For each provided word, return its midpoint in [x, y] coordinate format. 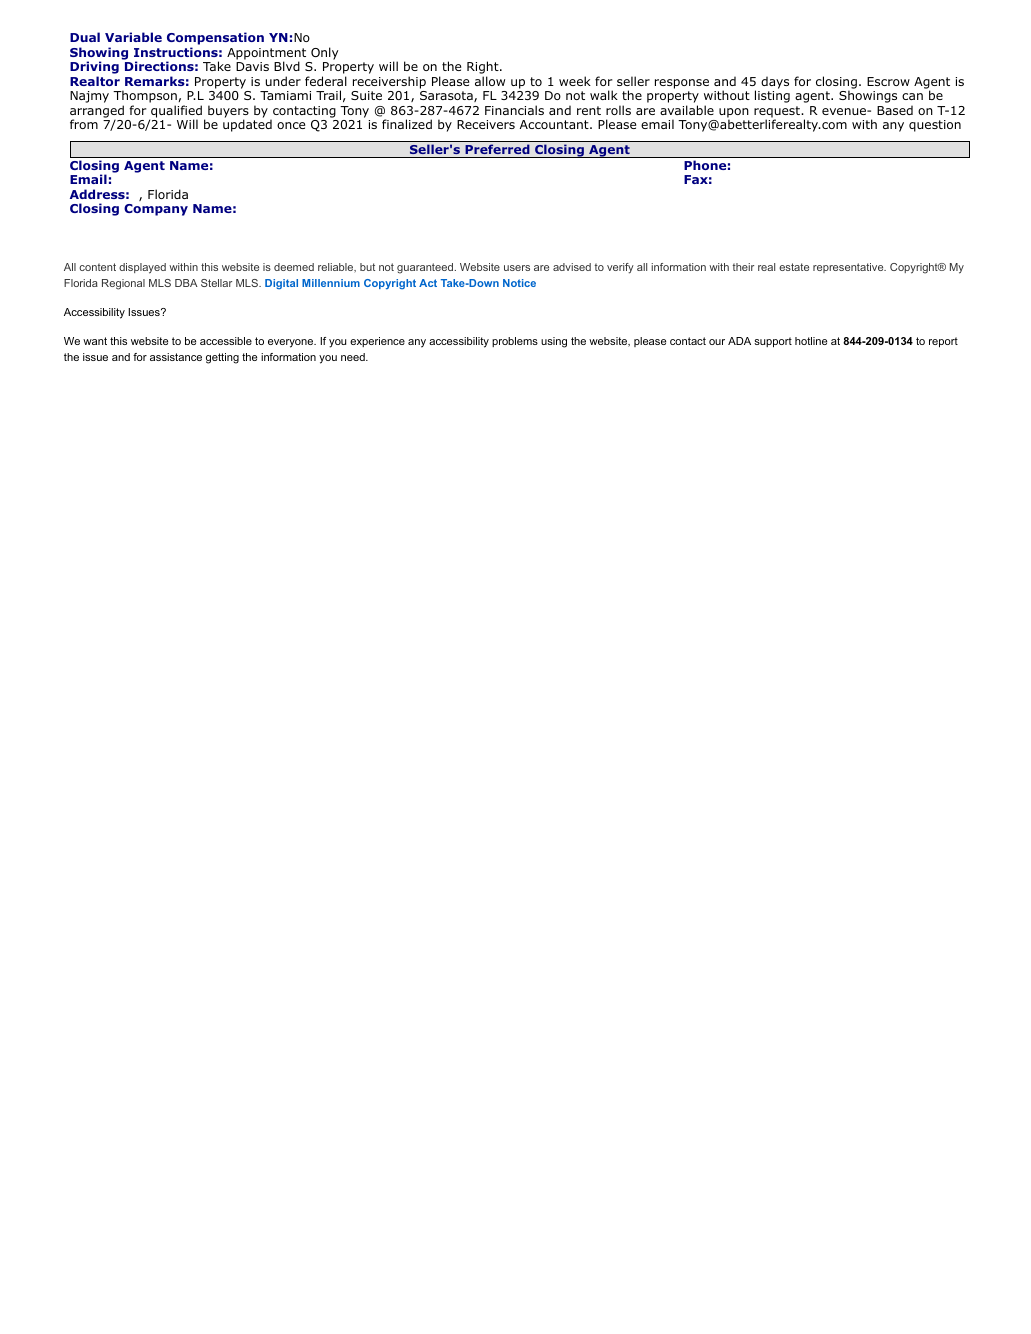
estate [794, 267]
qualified [175, 112]
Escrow [888, 81]
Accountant [555, 124]
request [778, 113]
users [517, 268]
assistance [176, 357]
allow [490, 81]
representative [849, 268]
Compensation [215, 40]
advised [572, 267]
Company [156, 210]
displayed [142, 268]
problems [515, 342]
